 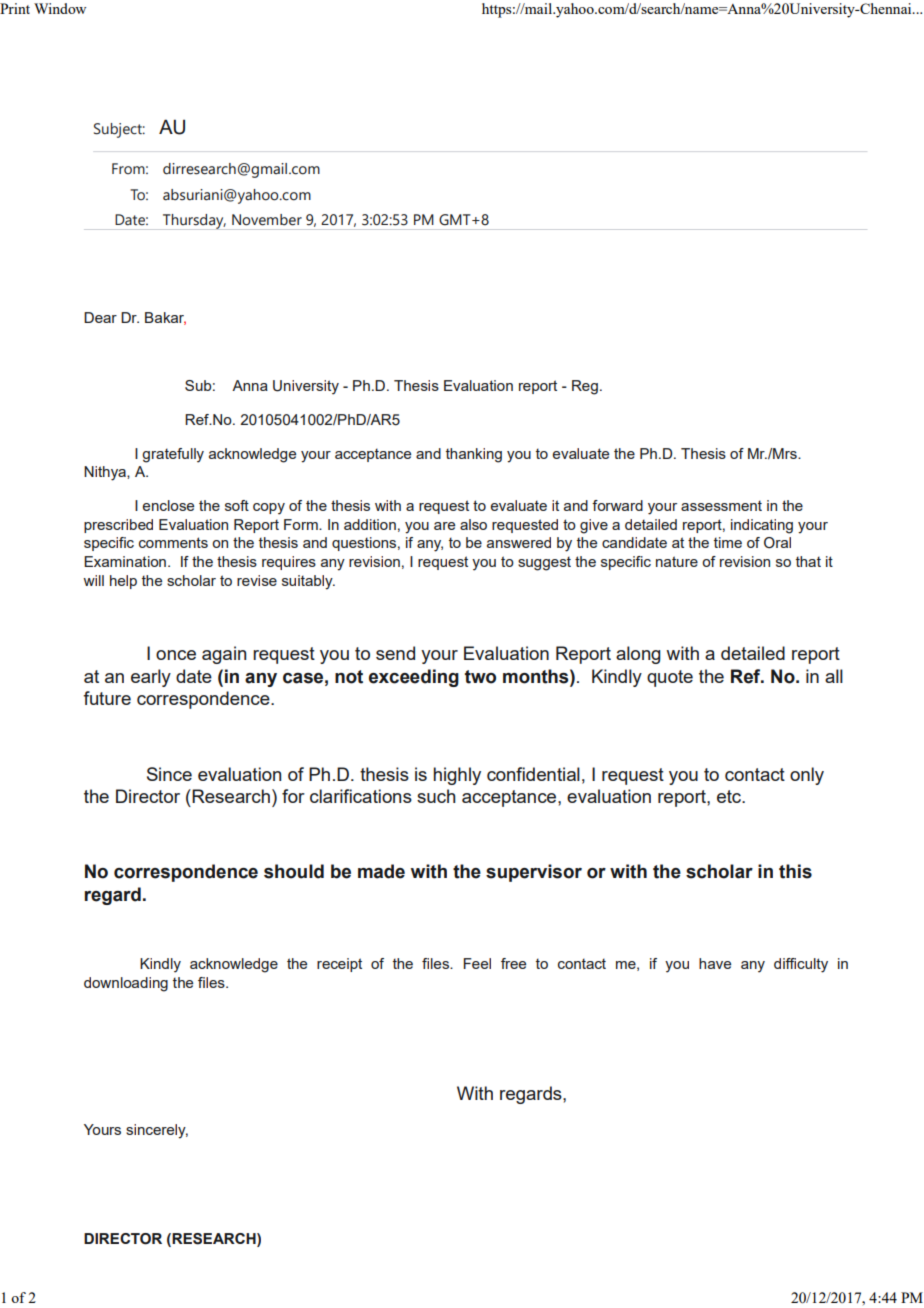 I want to click on assessment, so click(x=721, y=505).
